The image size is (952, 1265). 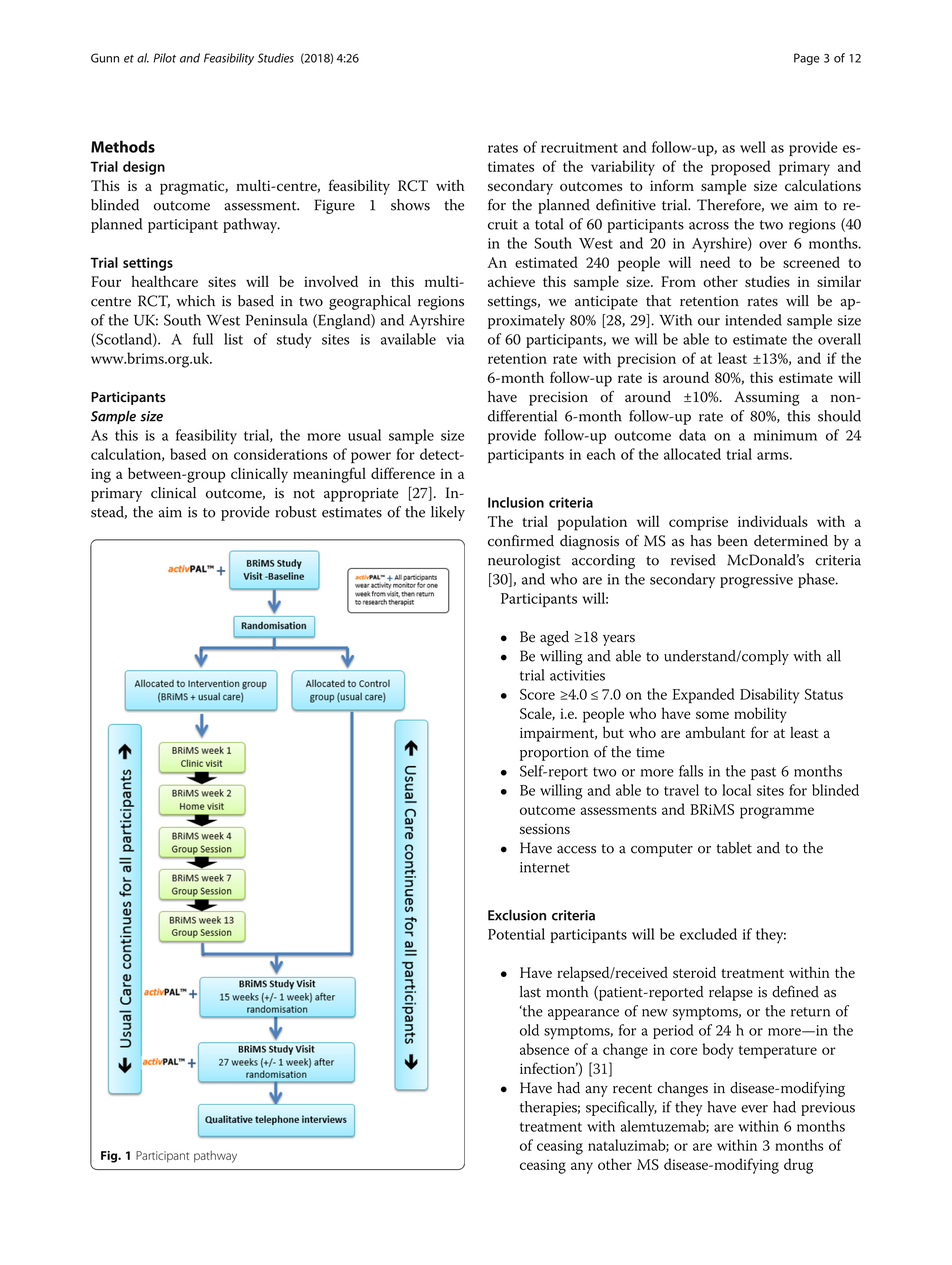 What do you see at coordinates (455, 339) in the screenshot?
I see `via` at bounding box center [455, 339].
